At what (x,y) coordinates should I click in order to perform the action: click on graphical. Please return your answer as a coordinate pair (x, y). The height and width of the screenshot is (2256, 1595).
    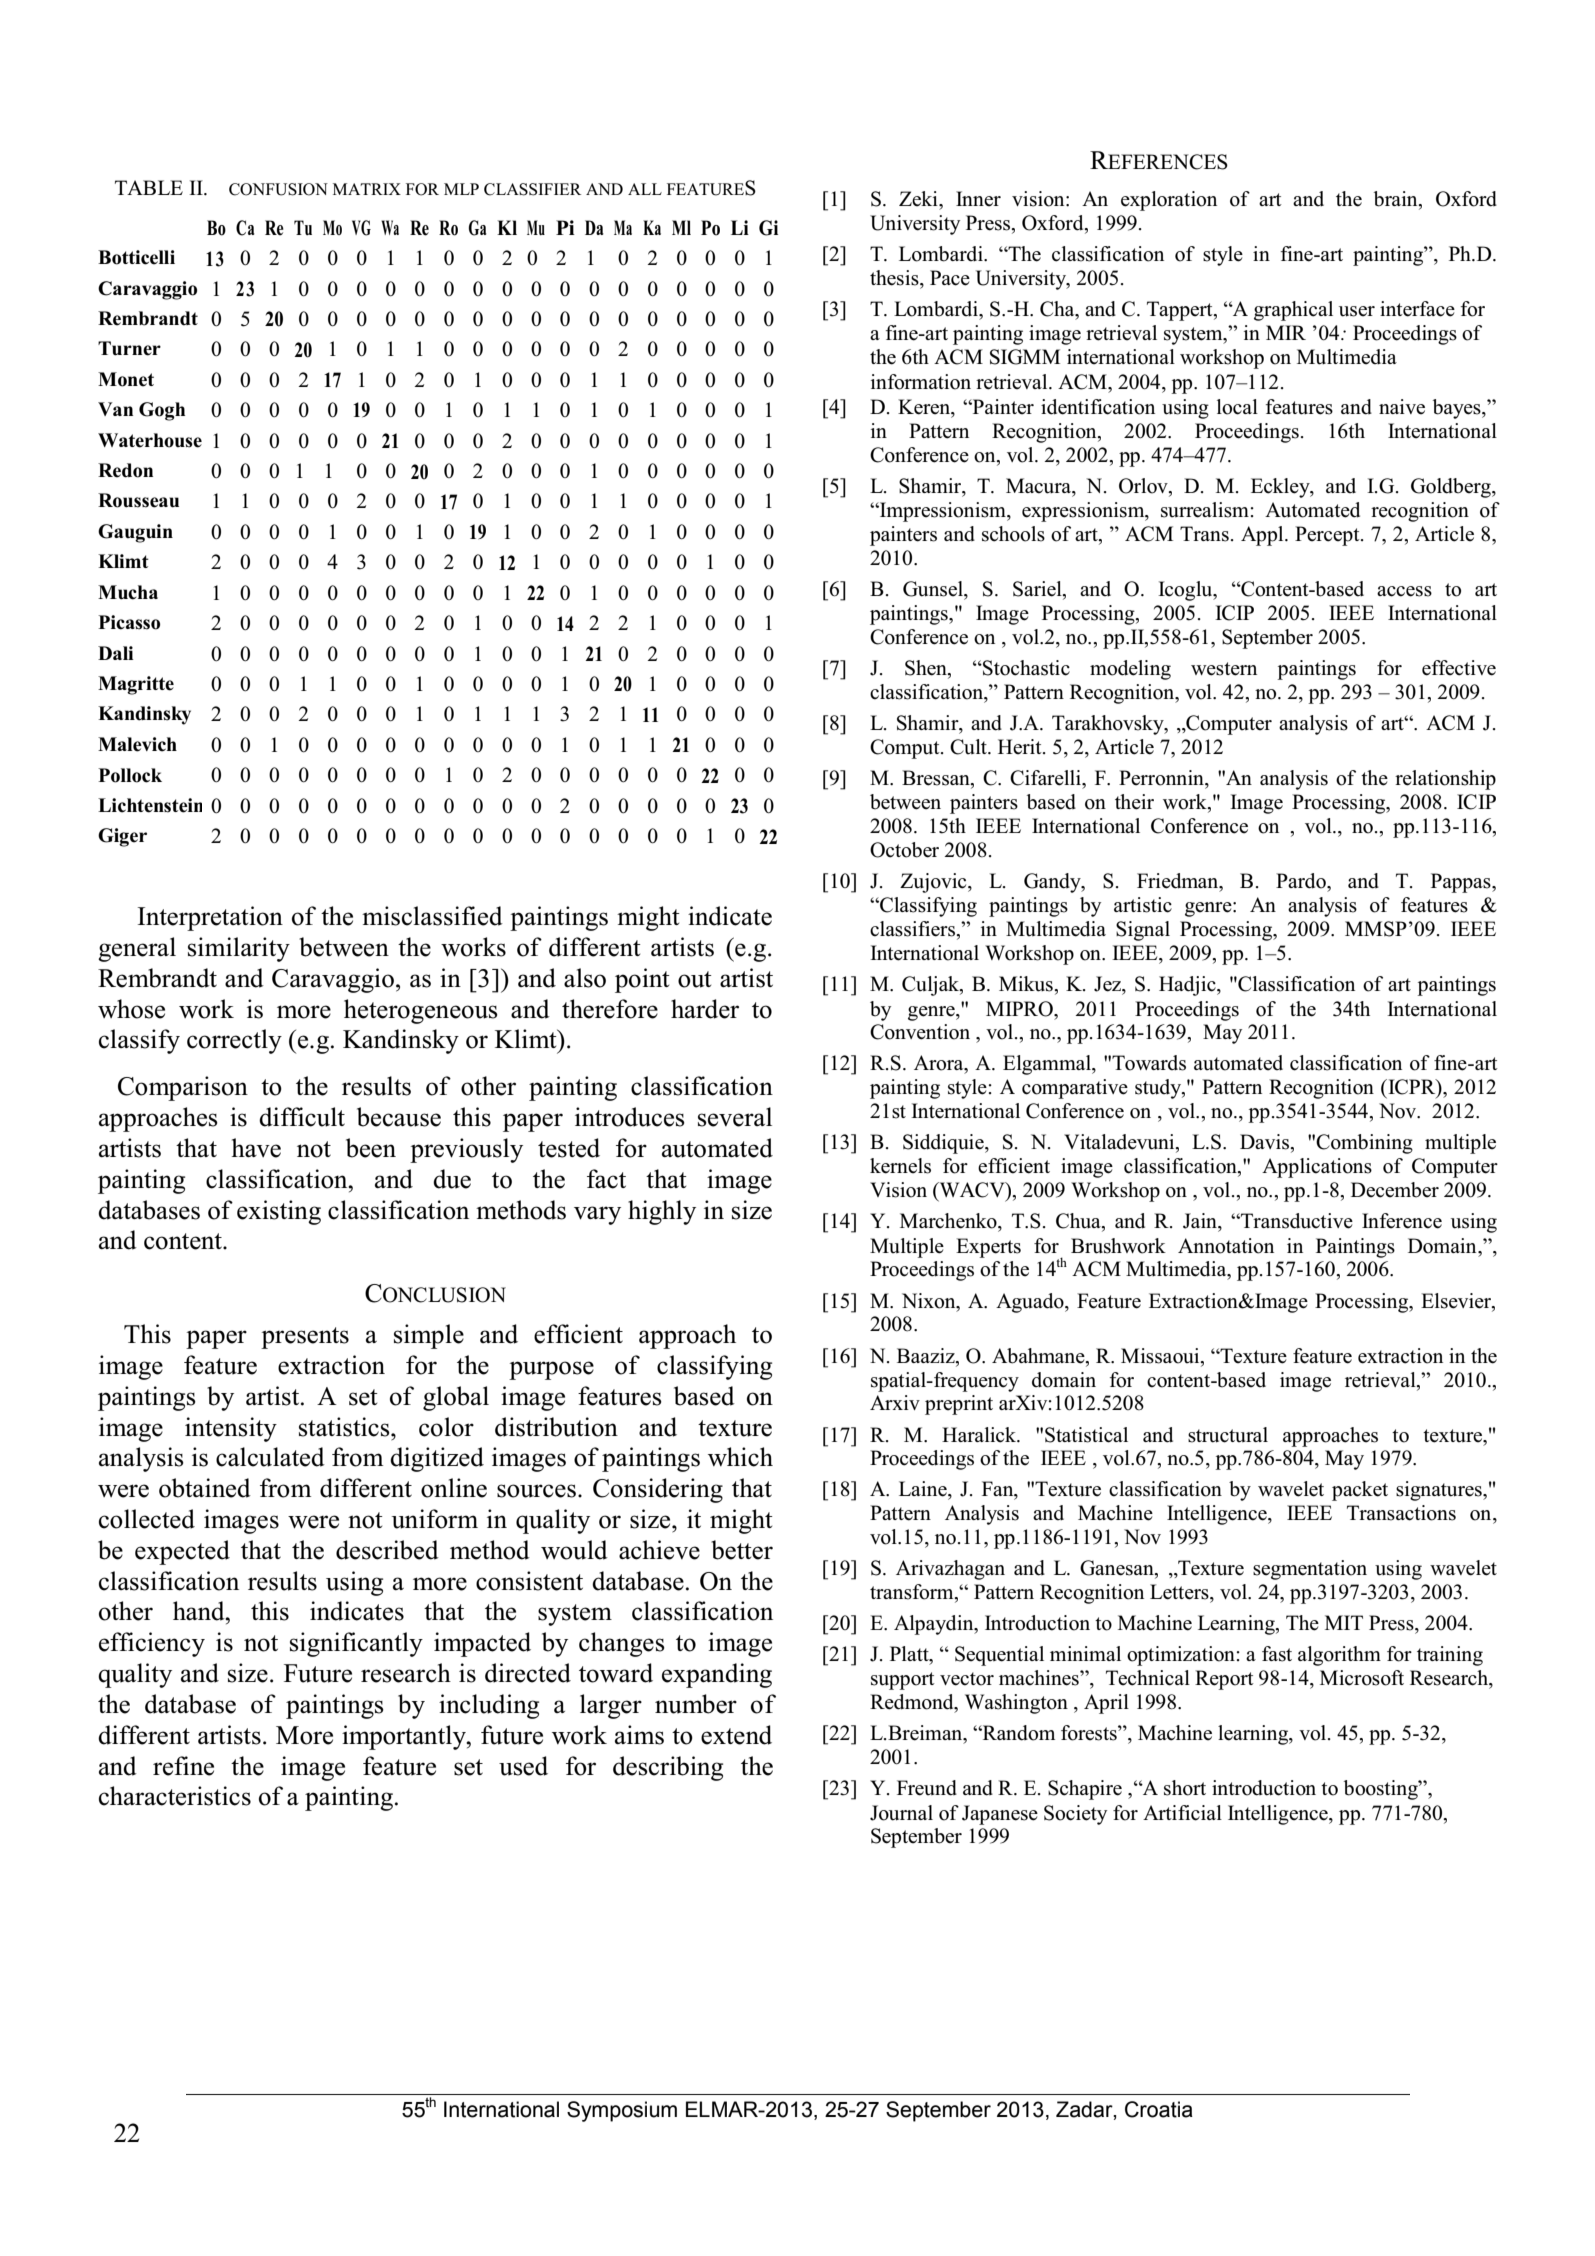
    Looking at the image, I should click on (1293, 311).
